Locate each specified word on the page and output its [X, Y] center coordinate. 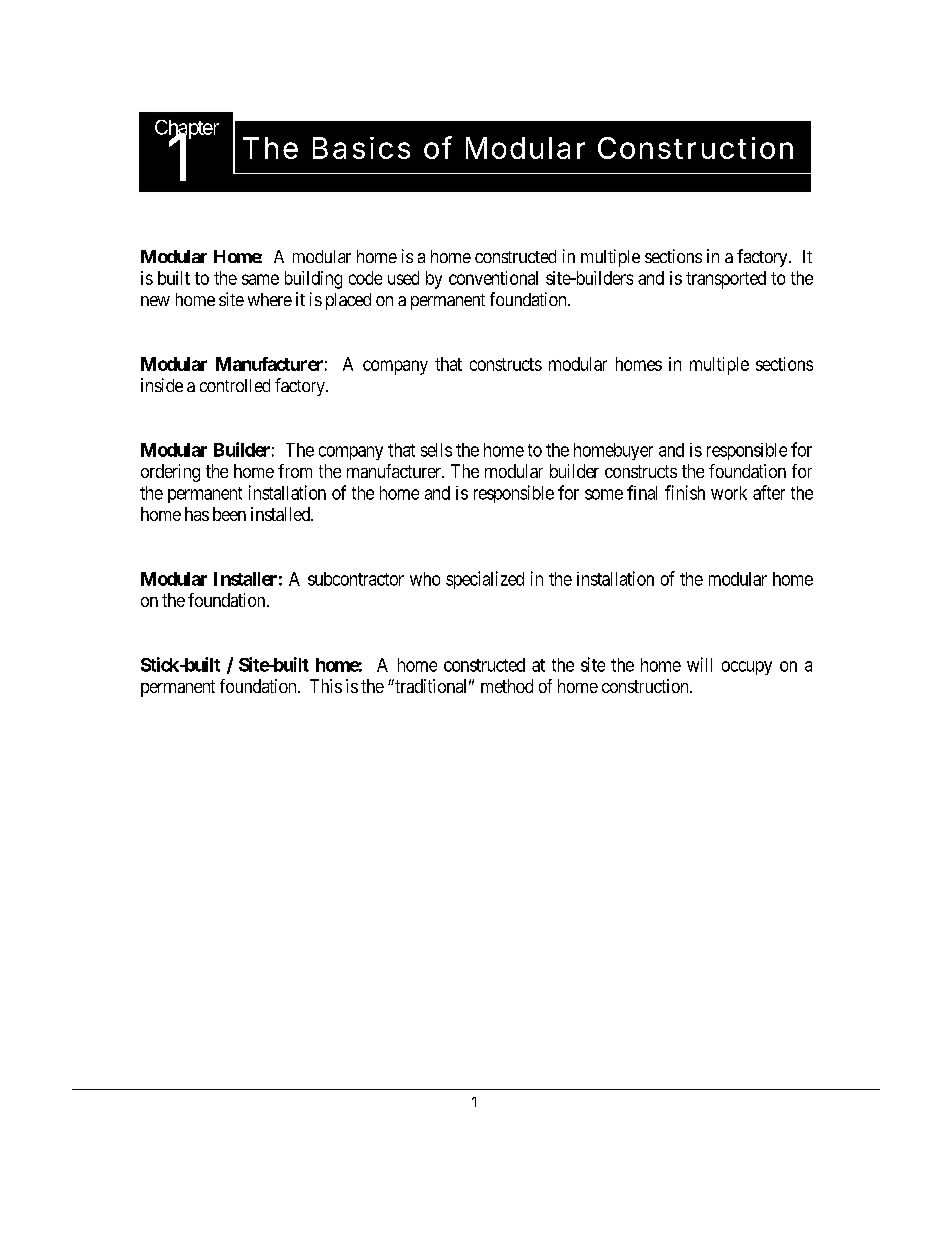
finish [685, 492]
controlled [235, 385]
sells [436, 450]
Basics [361, 148]
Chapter [187, 130]
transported [726, 280]
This [326, 686]
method [507, 686]
